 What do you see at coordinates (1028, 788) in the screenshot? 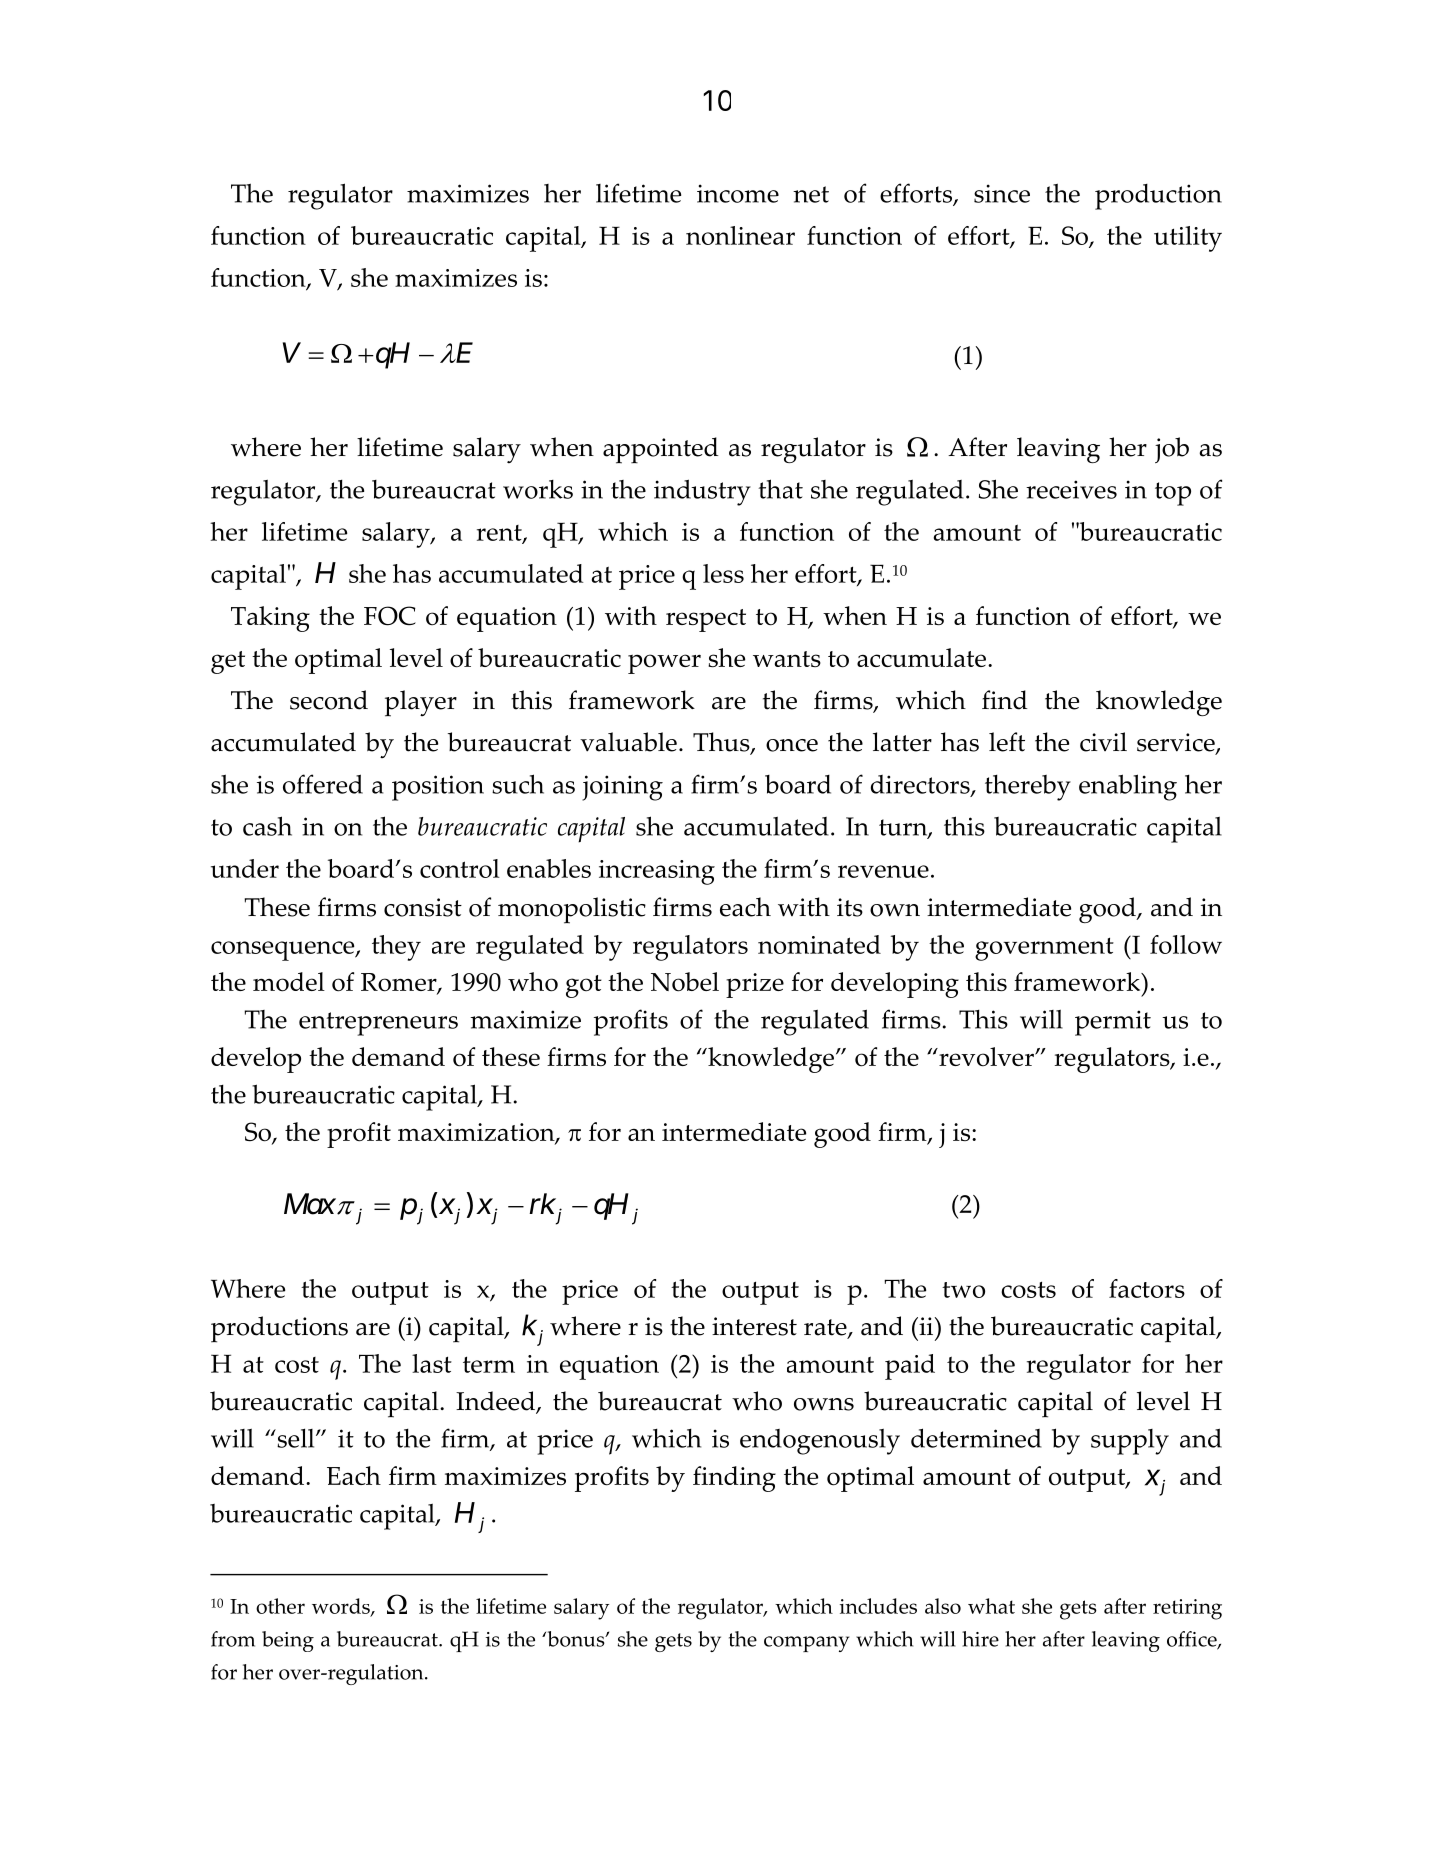
I see `thereby` at bounding box center [1028, 788].
